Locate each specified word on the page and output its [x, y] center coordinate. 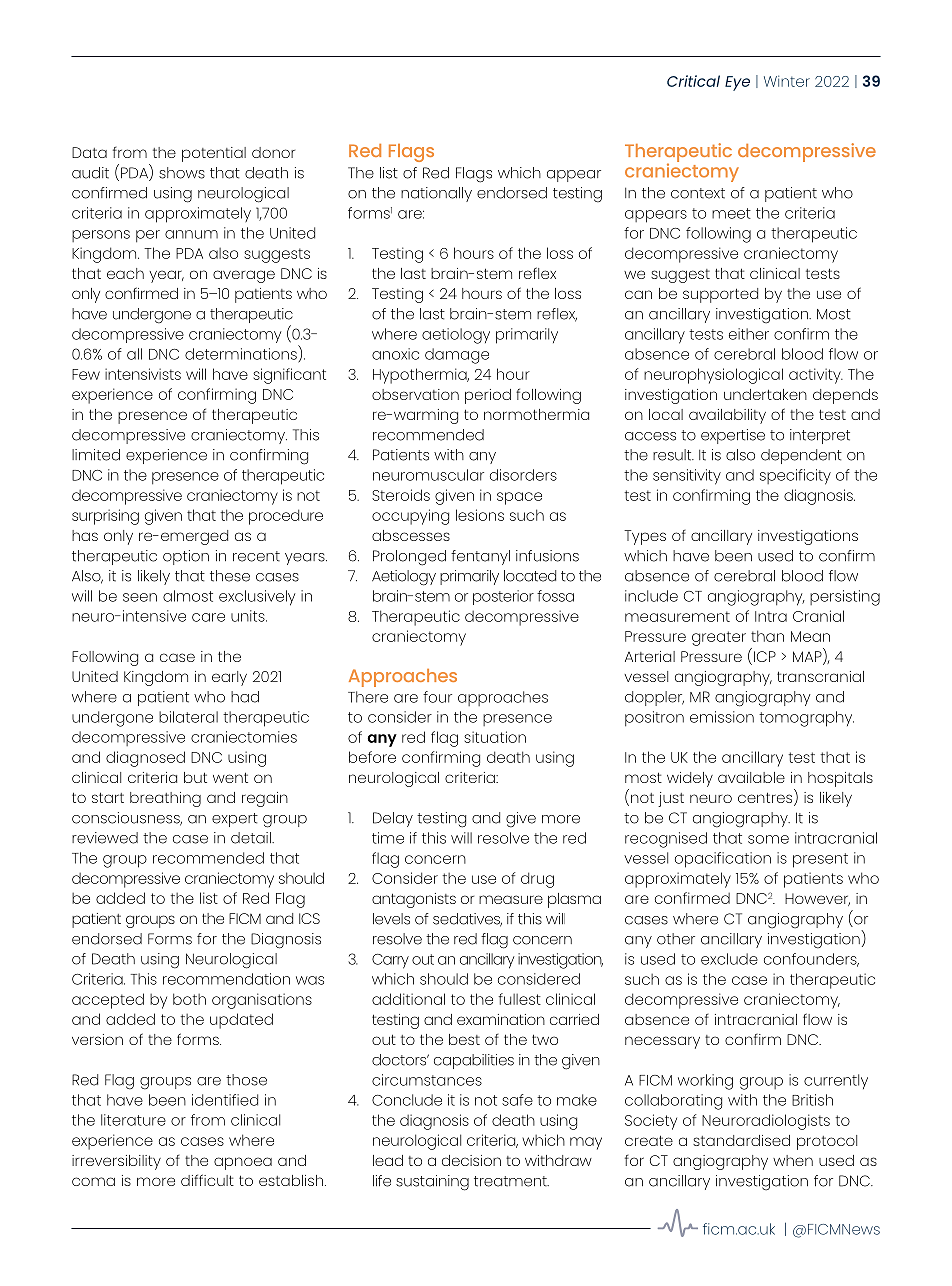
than [767, 636]
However [817, 899]
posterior [503, 597]
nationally [436, 194]
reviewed [105, 838]
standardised [741, 1140]
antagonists [414, 900]
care [208, 617]
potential [214, 154]
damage [457, 356]
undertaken [765, 394]
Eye [737, 83]
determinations [241, 354]
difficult [207, 1180]
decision [471, 1160]
